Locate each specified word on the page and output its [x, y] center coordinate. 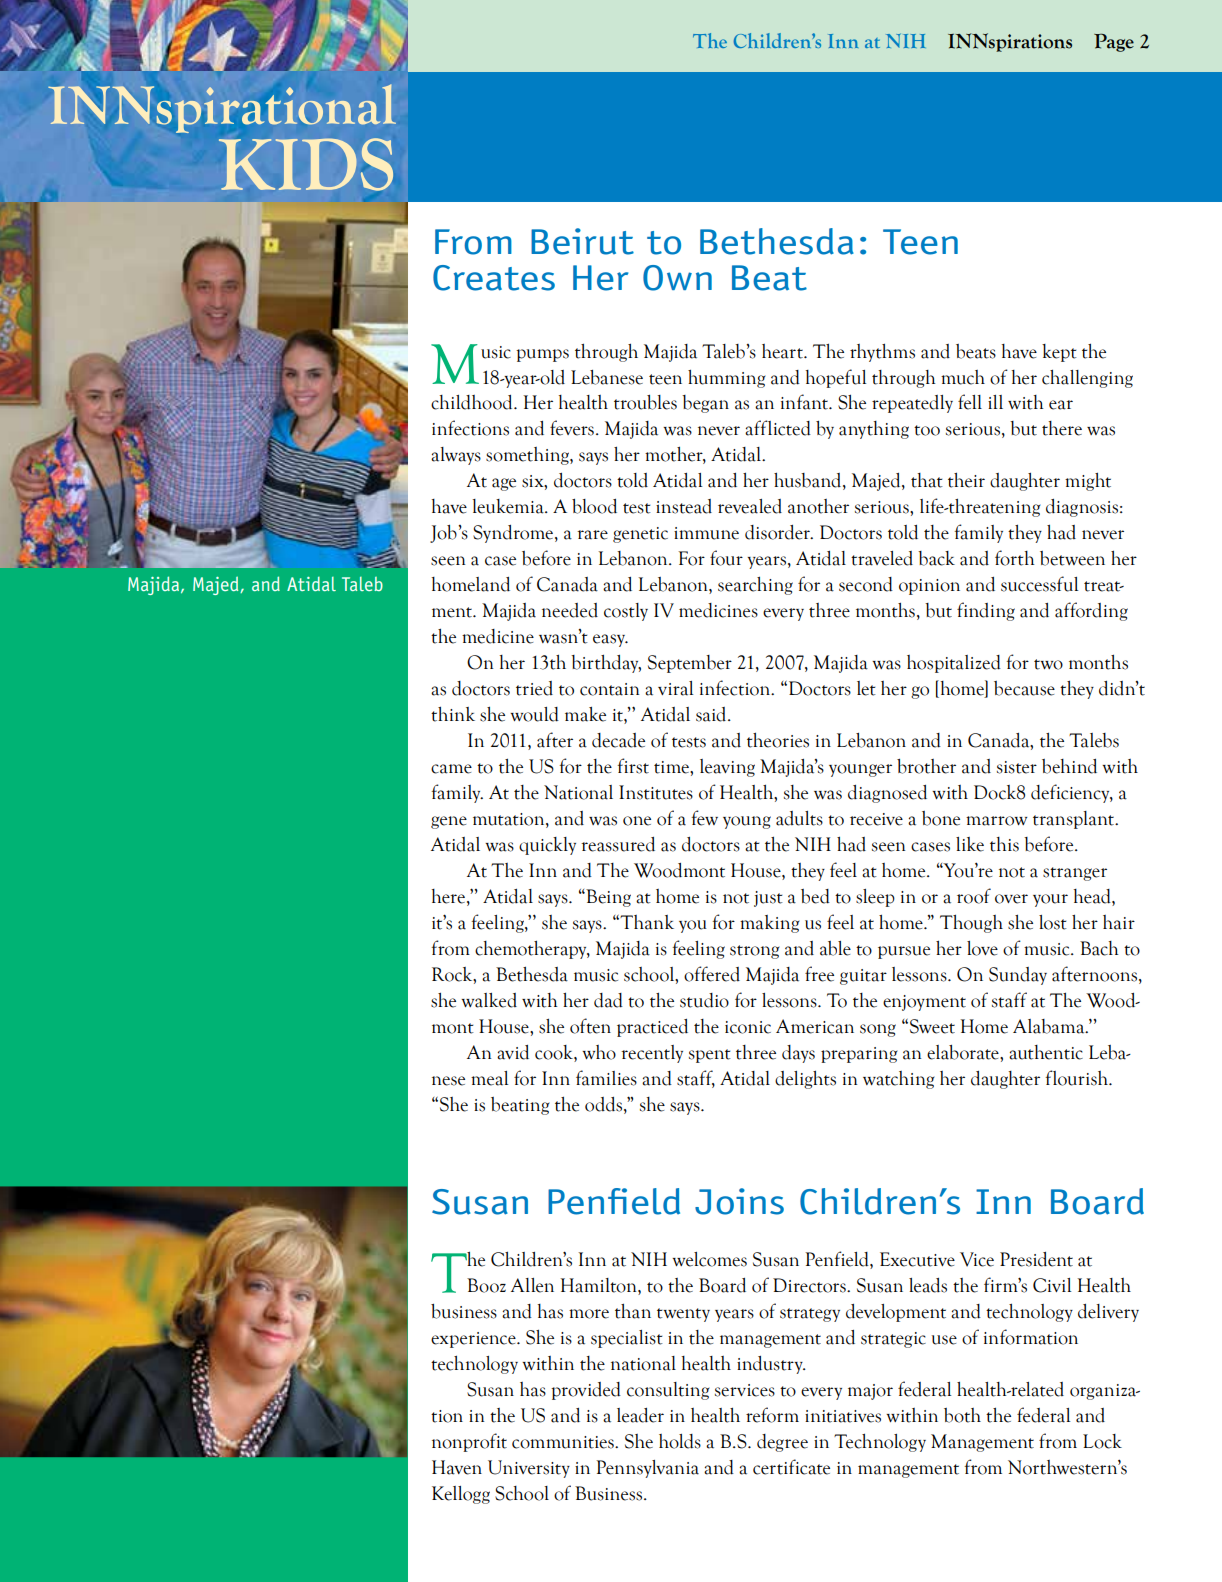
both [962, 1415]
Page [1114, 42]
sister [1017, 767]
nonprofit [469, 1442]
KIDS [306, 164]
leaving [727, 768]
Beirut [582, 241]
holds [680, 1441]
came [451, 769]
